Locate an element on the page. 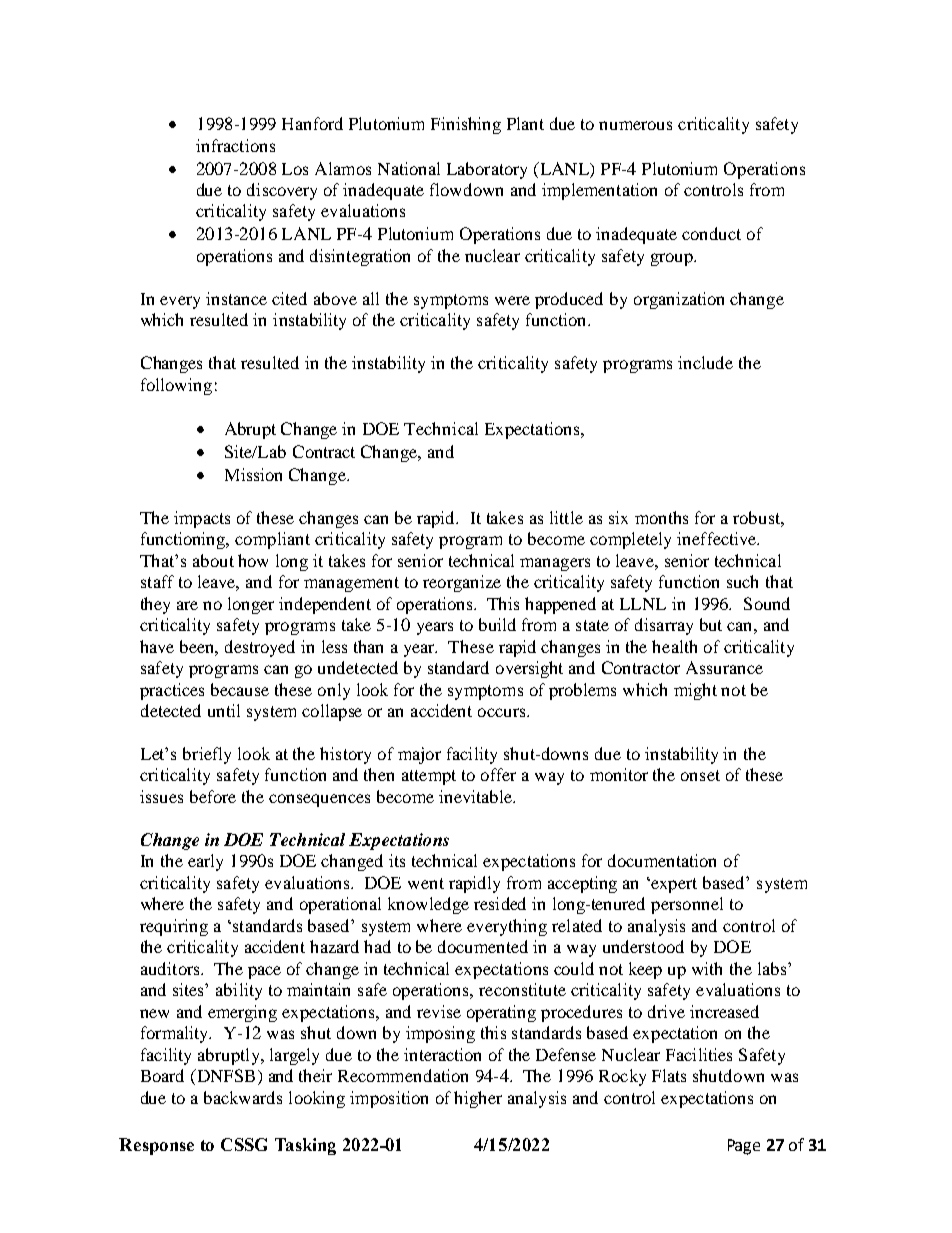  inevitable is located at coordinates (477, 796).
